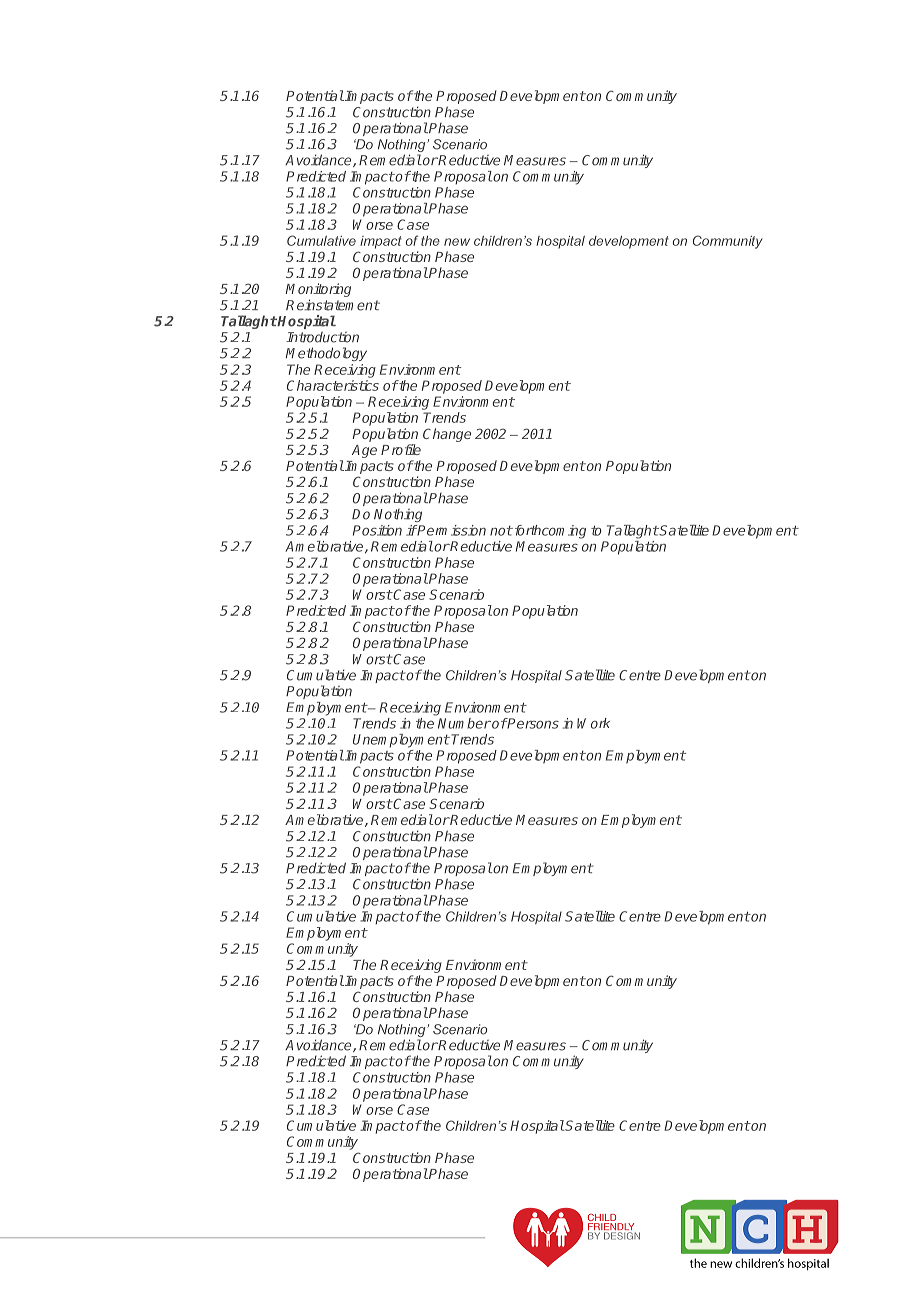 The width and height of the screenshot is (924, 1307). What do you see at coordinates (322, 337) in the screenshot?
I see `Introduction` at bounding box center [322, 337].
